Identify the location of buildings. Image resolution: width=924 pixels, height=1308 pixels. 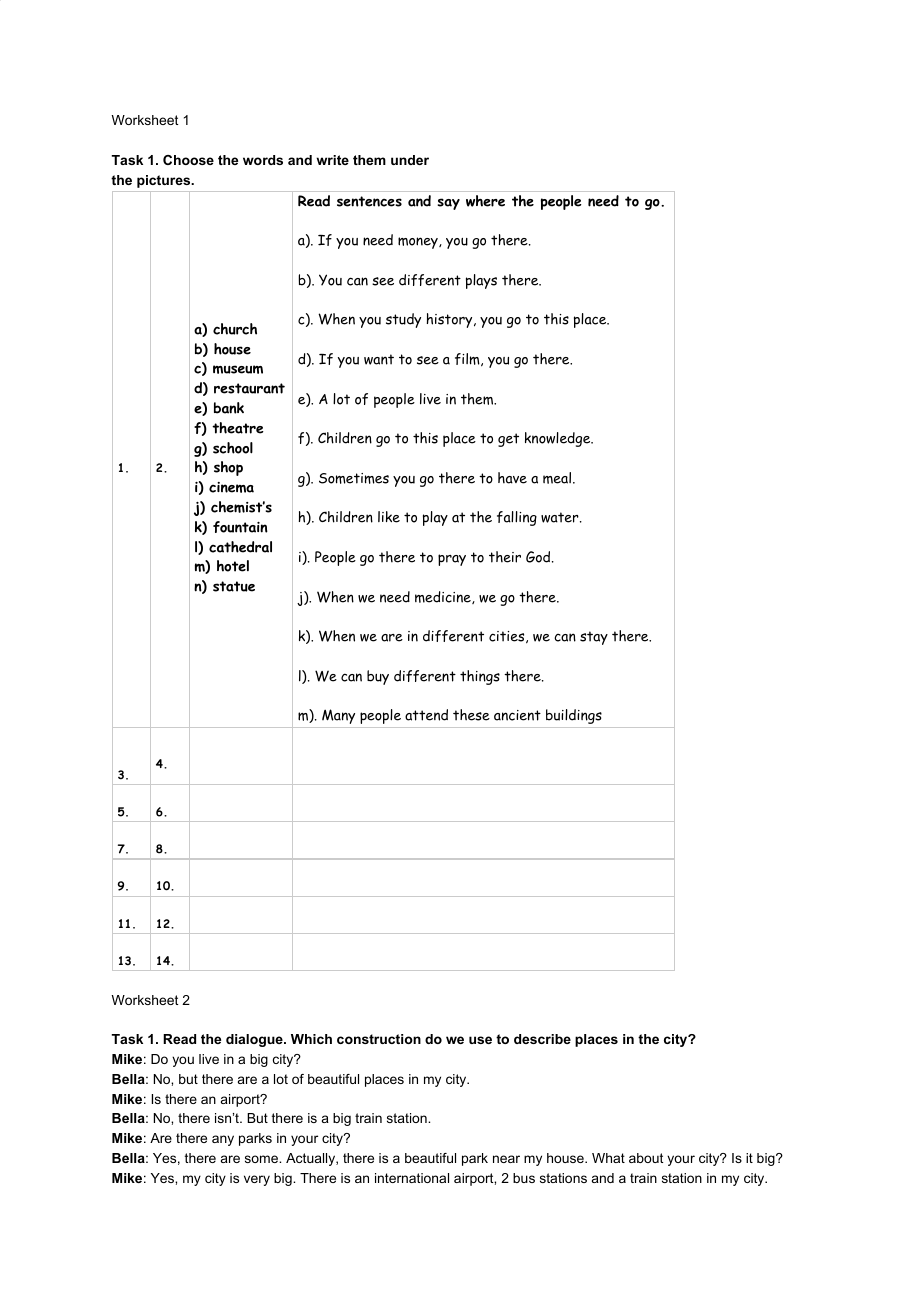
(574, 716).
